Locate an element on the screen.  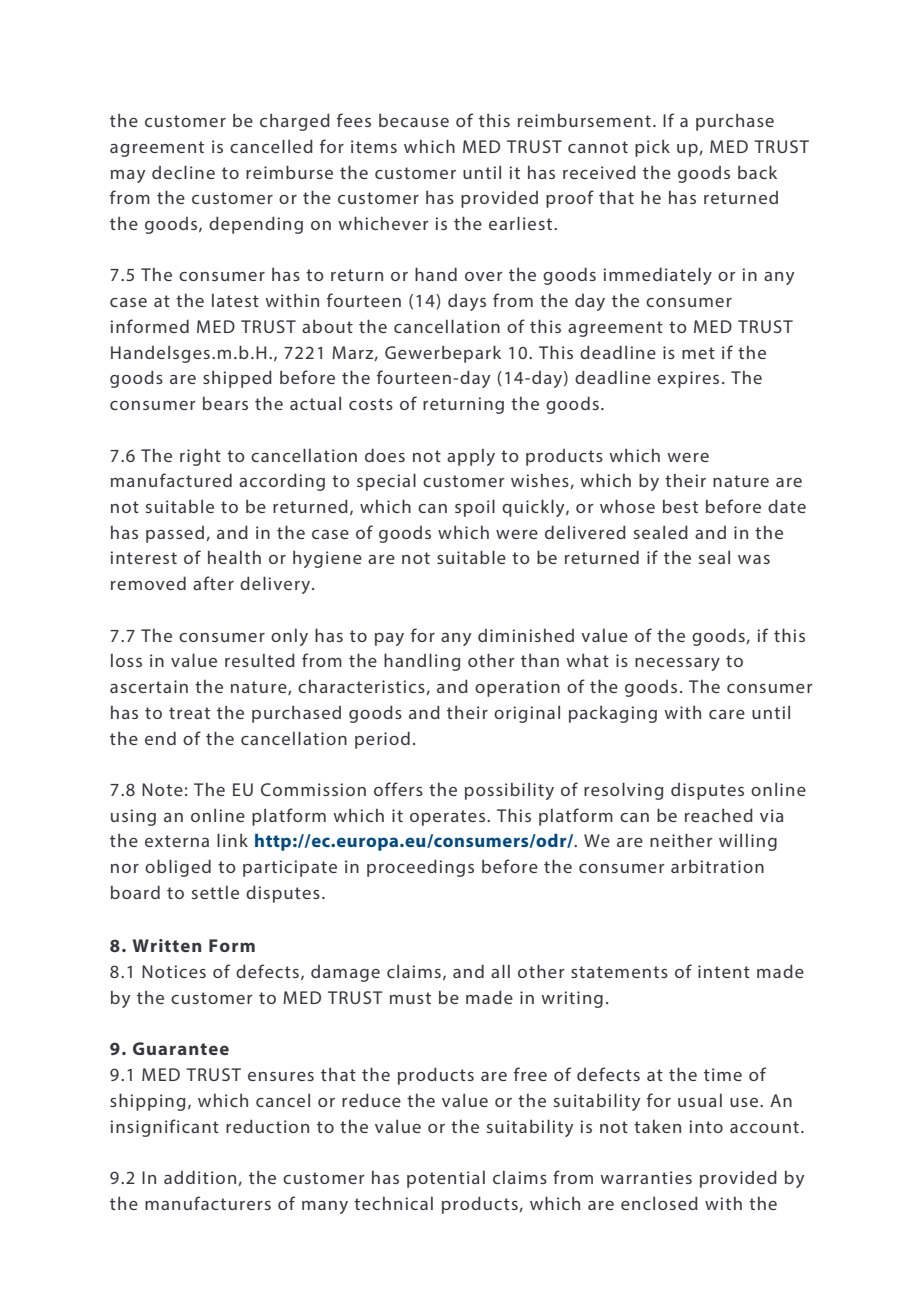
resulted is located at coordinates (260, 660).
